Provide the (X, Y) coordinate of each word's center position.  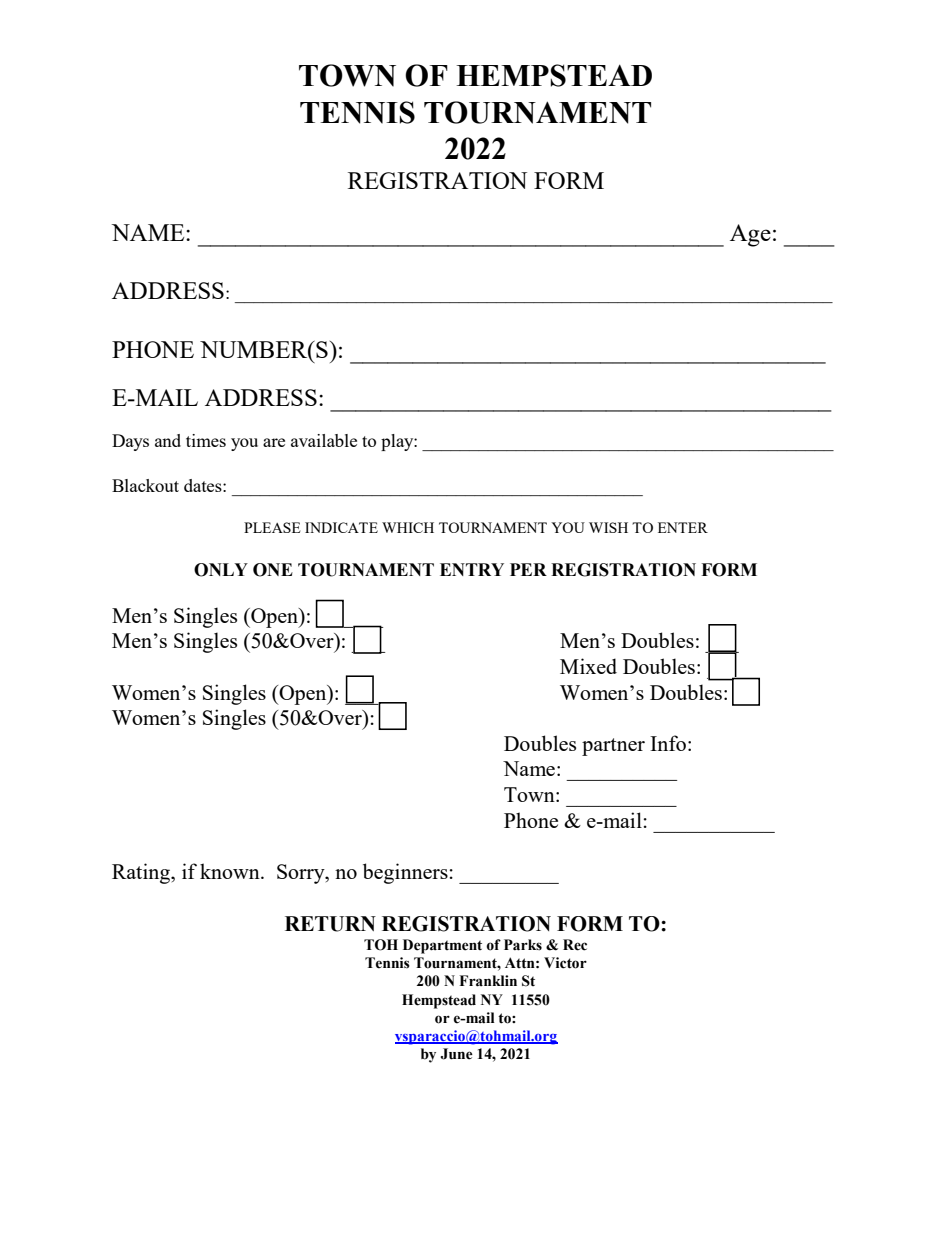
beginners (405, 873)
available (324, 440)
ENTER (683, 527)
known (231, 871)
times (206, 440)
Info (668, 743)
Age (750, 235)
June (456, 1054)
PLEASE (272, 527)
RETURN (330, 924)
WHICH (408, 527)
